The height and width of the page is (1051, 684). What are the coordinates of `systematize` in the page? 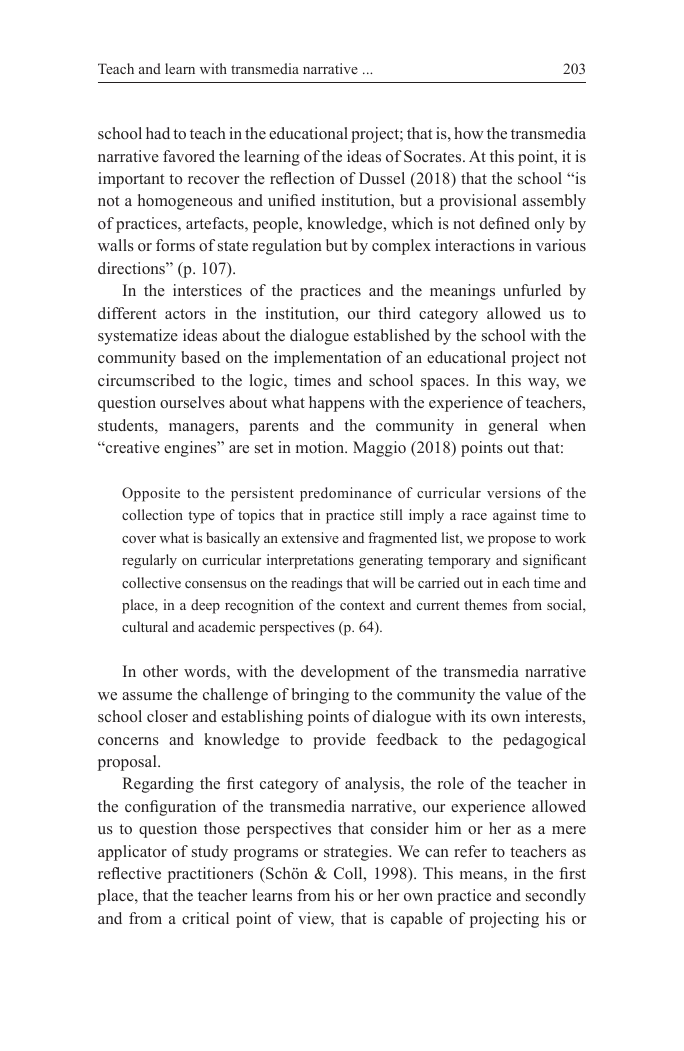 It's located at (138, 337).
